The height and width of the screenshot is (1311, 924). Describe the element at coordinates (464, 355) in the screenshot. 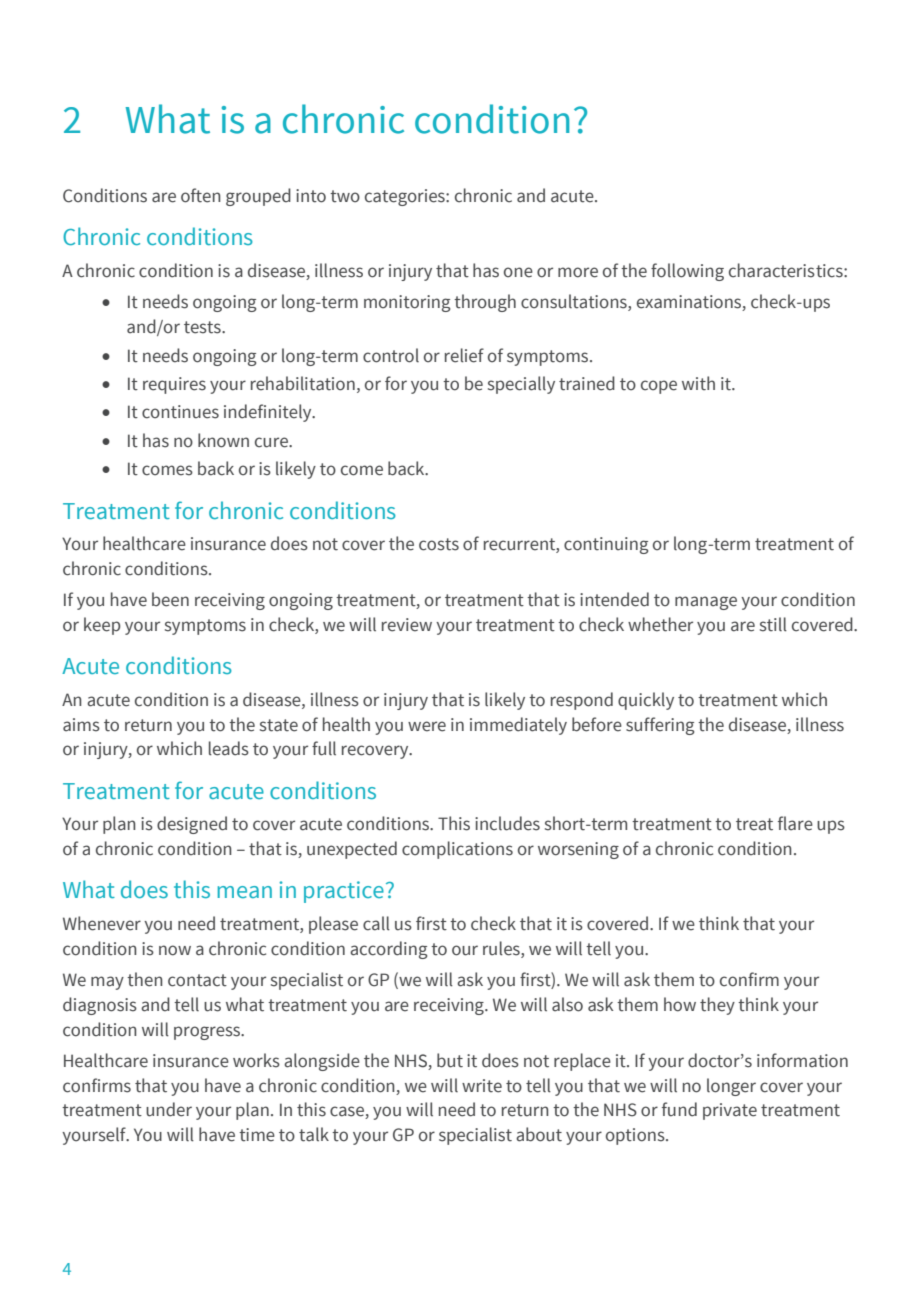

I see `relief` at that location.
